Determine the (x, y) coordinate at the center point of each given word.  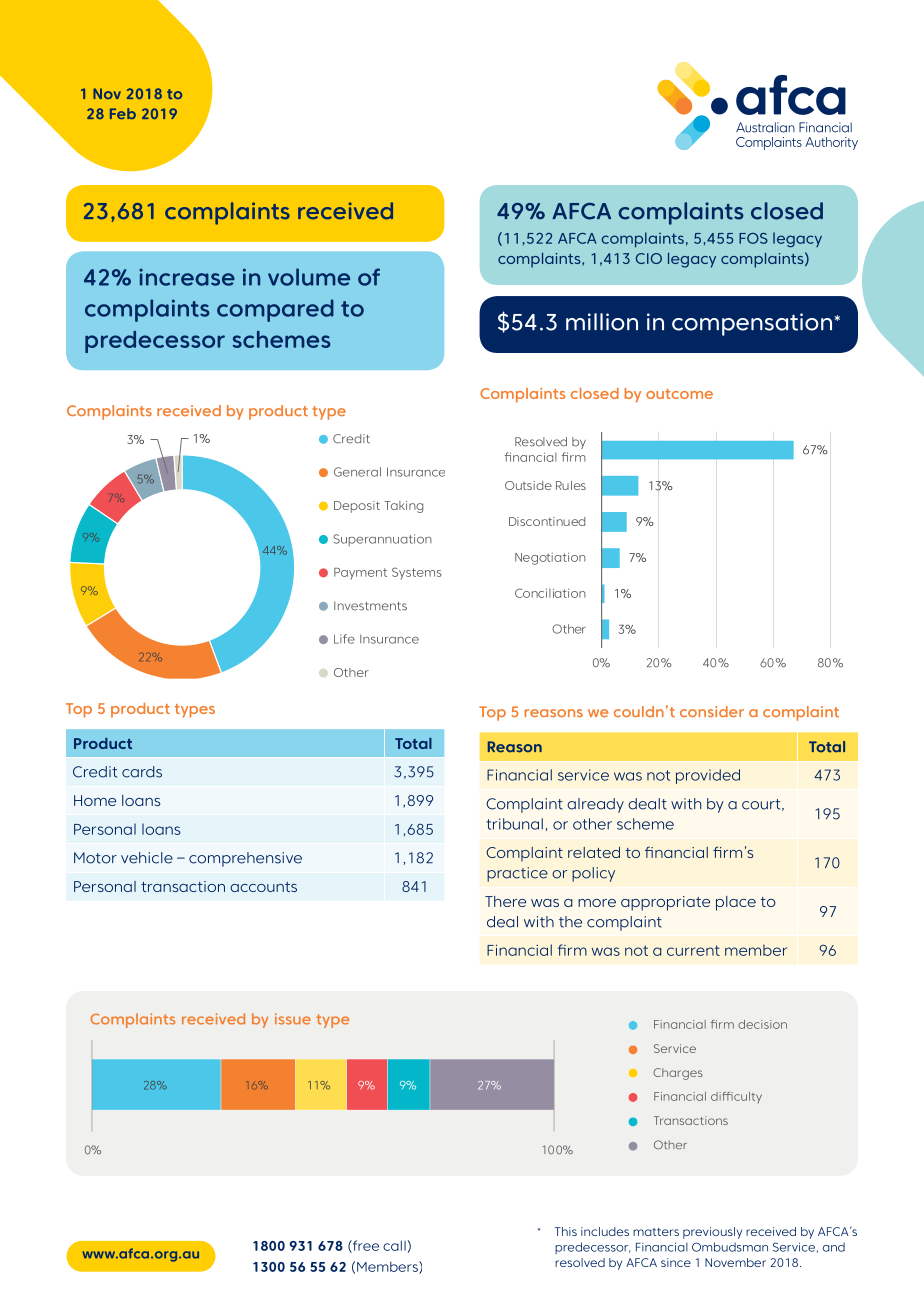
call (394, 1245)
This (566, 1231)
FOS (753, 238)
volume (309, 277)
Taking (403, 507)
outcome (679, 394)
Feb (123, 113)
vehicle (147, 858)
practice (517, 874)
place (736, 903)
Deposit (357, 507)
